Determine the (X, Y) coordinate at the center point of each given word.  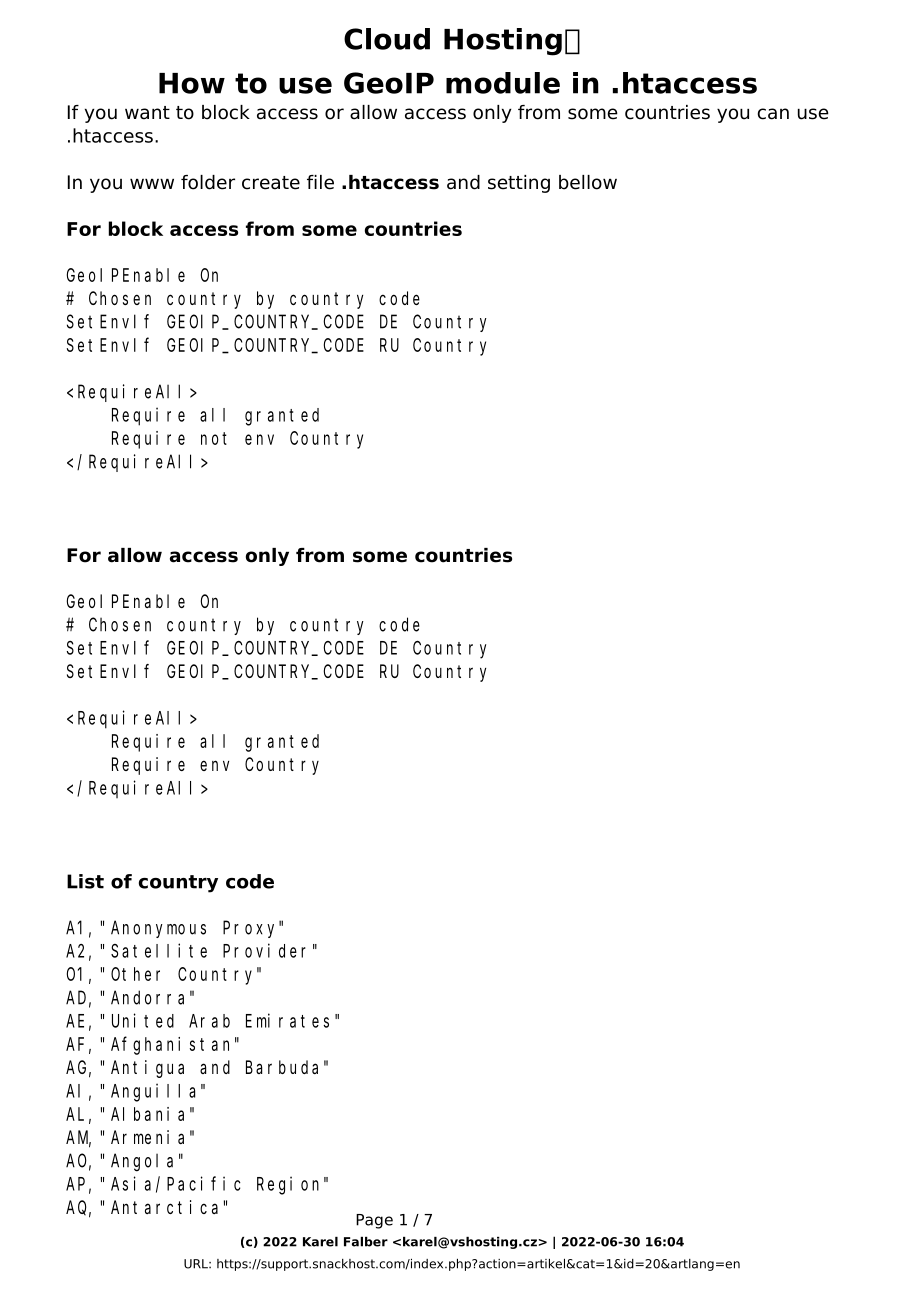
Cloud (387, 39)
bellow (588, 182)
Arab (209, 1021)
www (152, 184)
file (320, 182)
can (773, 114)
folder (208, 182)
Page (374, 1221)
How (192, 83)
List (85, 881)
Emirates (287, 1020)
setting (519, 184)
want (147, 113)
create (271, 183)
